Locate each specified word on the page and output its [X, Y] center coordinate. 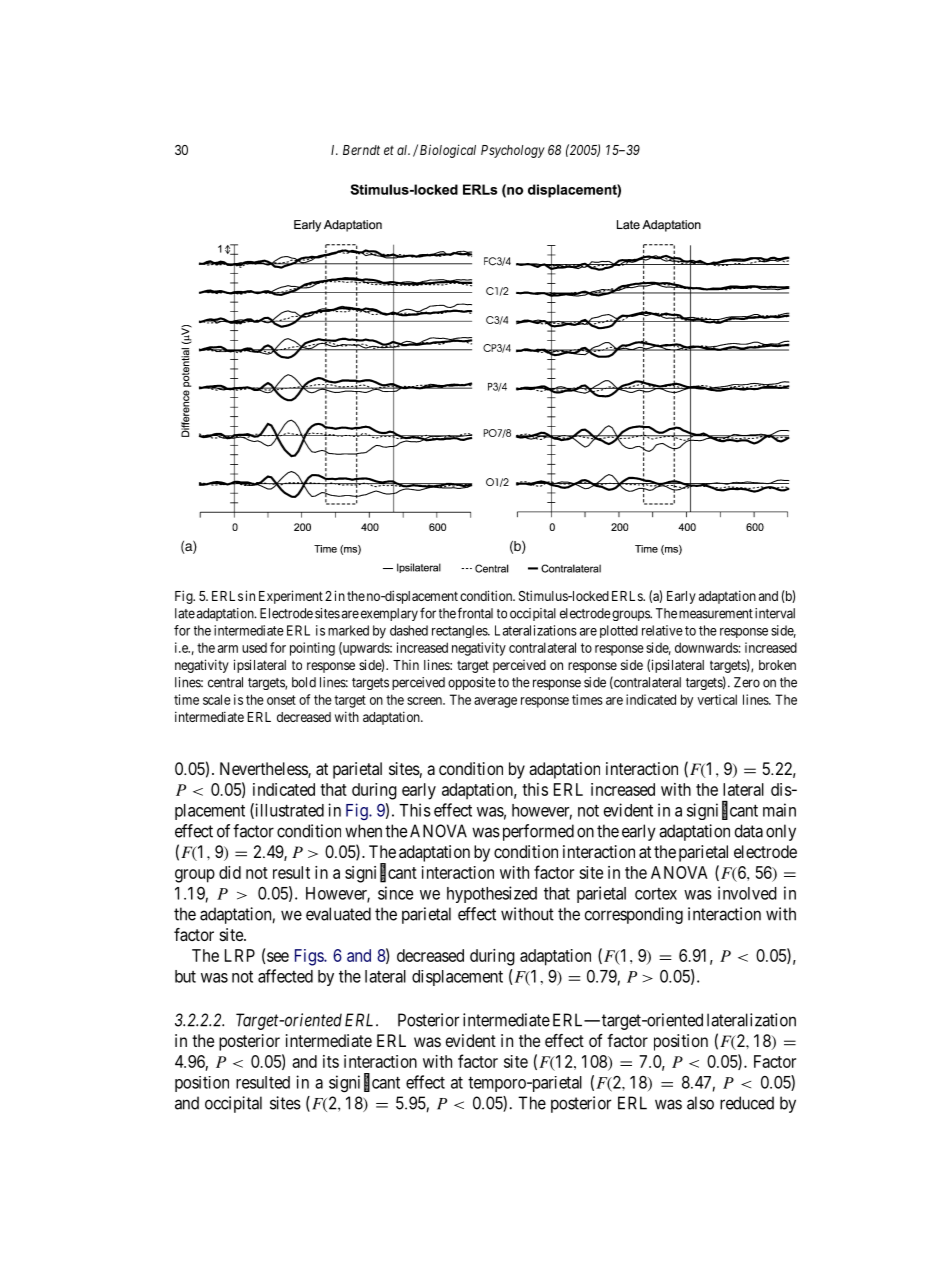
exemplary [389, 614]
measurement [716, 614]
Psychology [513, 151]
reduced [747, 1103]
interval [775, 613]
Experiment [291, 597]
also [700, 1103]
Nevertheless [264, 770]
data [749, 831]
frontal [475, 613]
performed [536, 832]
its [331, 1061]
